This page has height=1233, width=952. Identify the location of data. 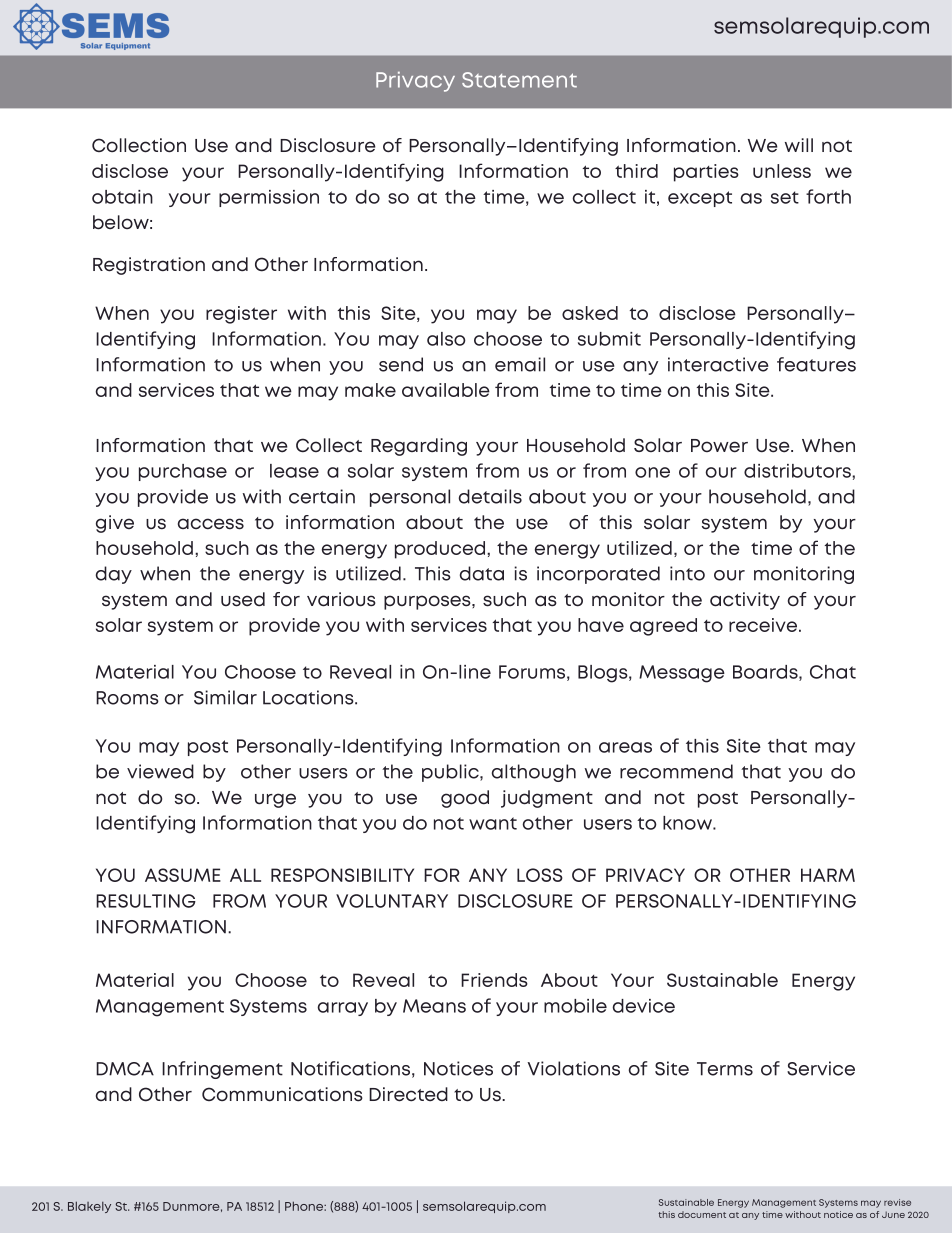
(482, 573).
